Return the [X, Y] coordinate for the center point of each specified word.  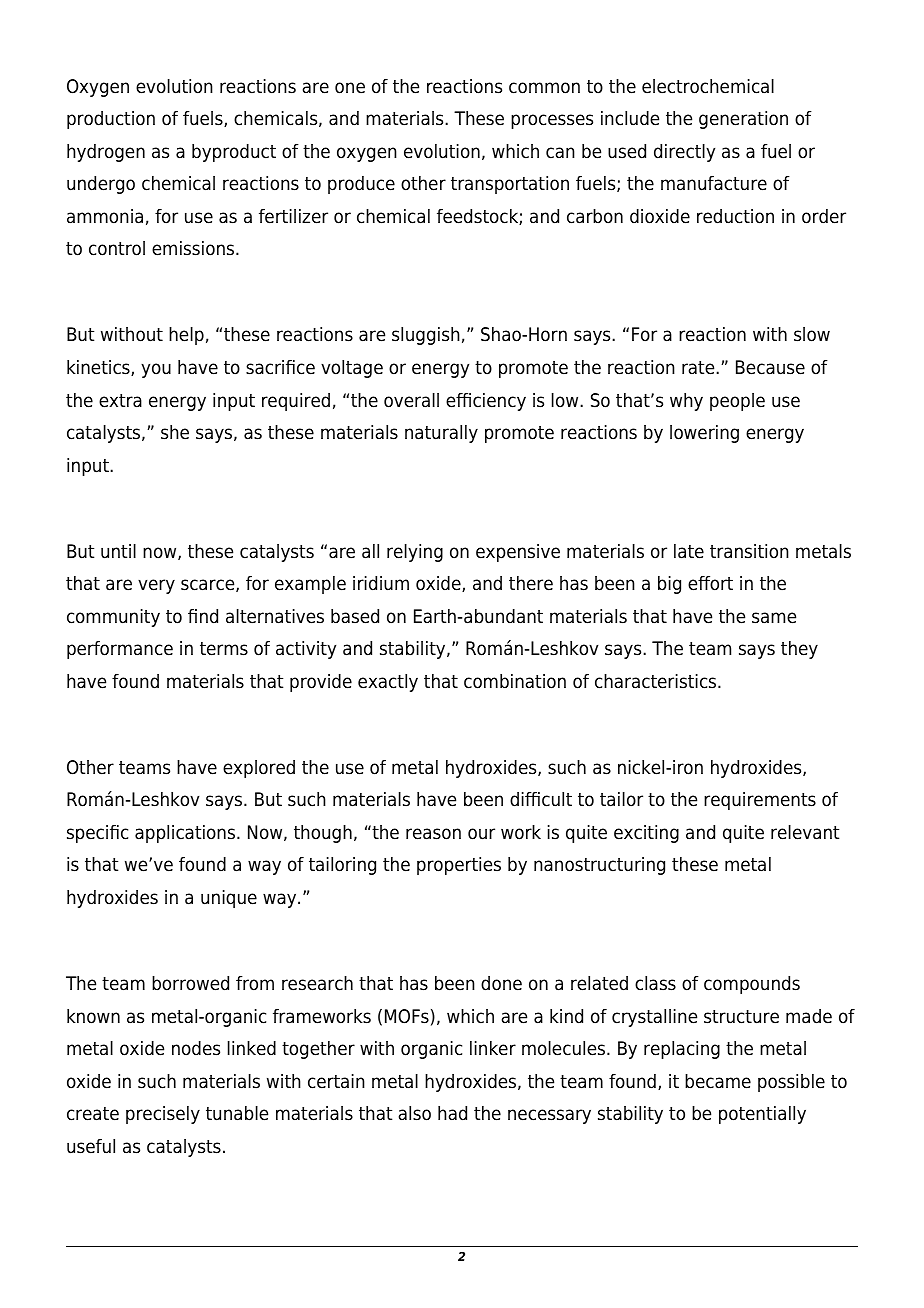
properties [459, 866]
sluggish [426, 336]
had [452, 1113]
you [156, 370]
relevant [805, 832]
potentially [762, 1115]
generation [743, 120]
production [111, 120]
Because [770, 367]
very [156, 586]
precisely [163, 1115]
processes [552, 121]
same [774, 618]
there [531, 583]
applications [185, 834]
